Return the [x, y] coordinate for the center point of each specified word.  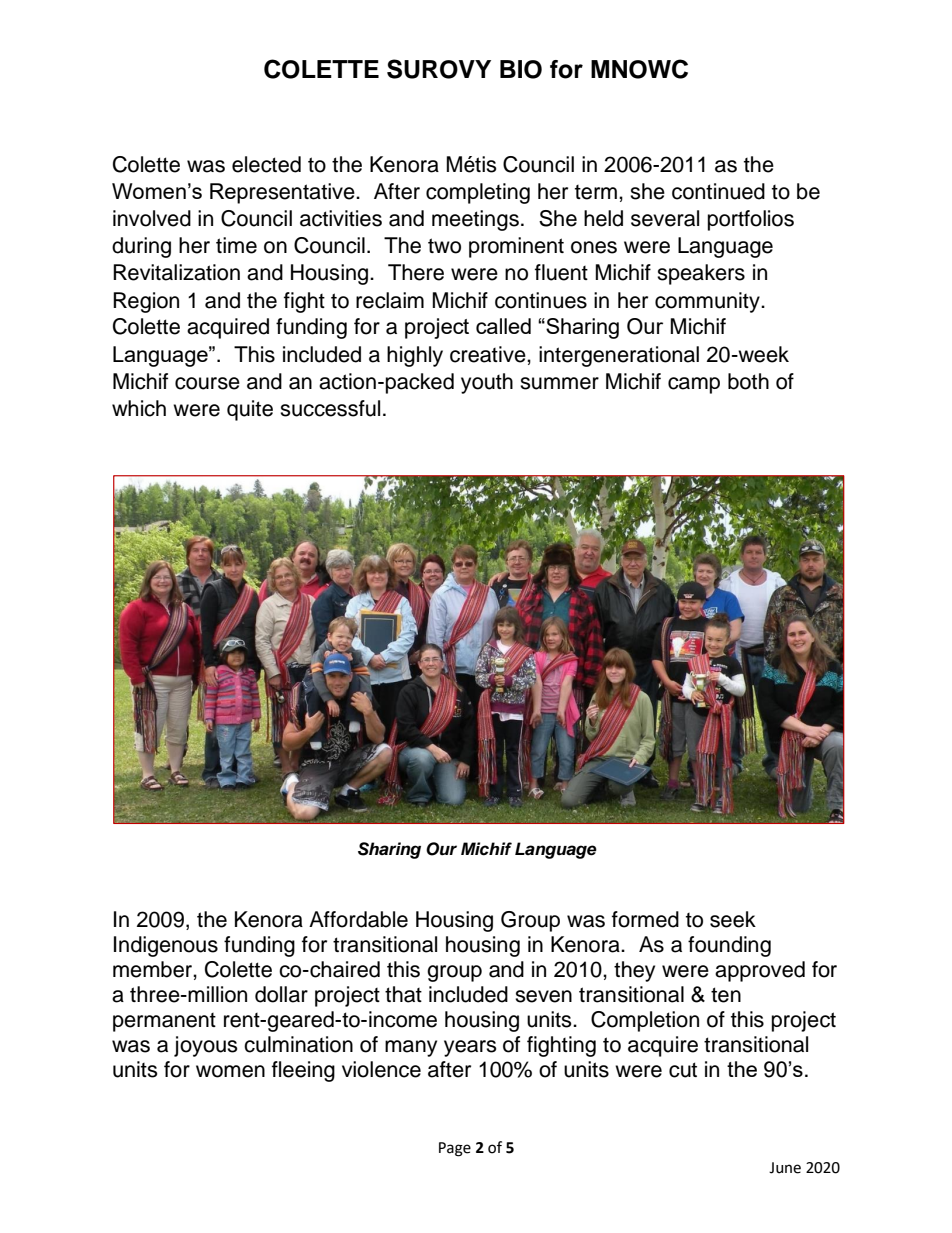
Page [455, 1149]
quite [250, 410]
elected [266, 164]
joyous [206, 1046]
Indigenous [166, 946]
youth [487, 383]
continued [718, 191]
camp [694, 385]
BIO [521, 69]
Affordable [358, 919]
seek [733, 919]
